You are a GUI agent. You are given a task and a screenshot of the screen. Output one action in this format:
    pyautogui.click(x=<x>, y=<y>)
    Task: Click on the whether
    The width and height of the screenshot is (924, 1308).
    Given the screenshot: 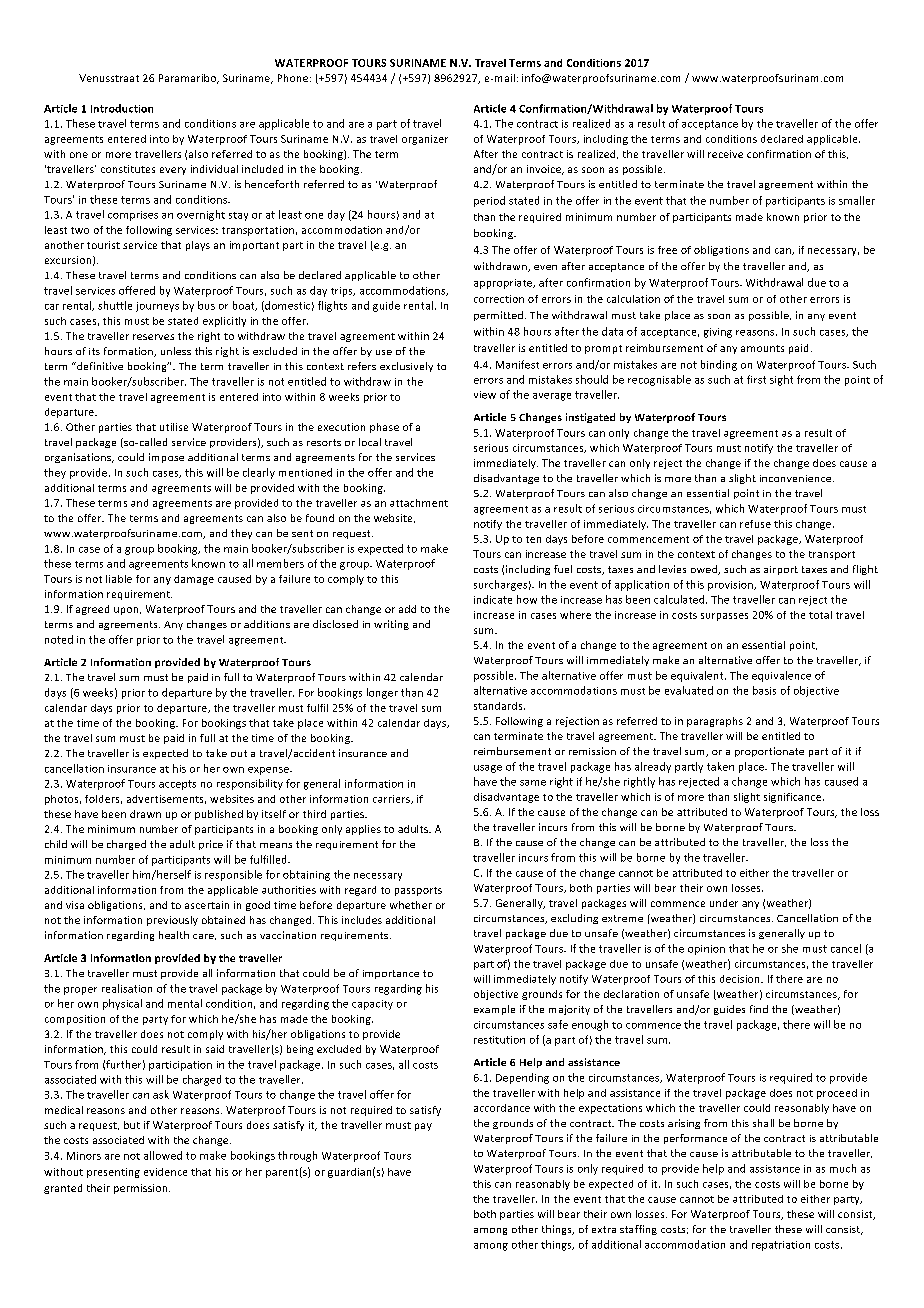 What is the action you would take?
    pyautogui.click(x=411, y=905)
